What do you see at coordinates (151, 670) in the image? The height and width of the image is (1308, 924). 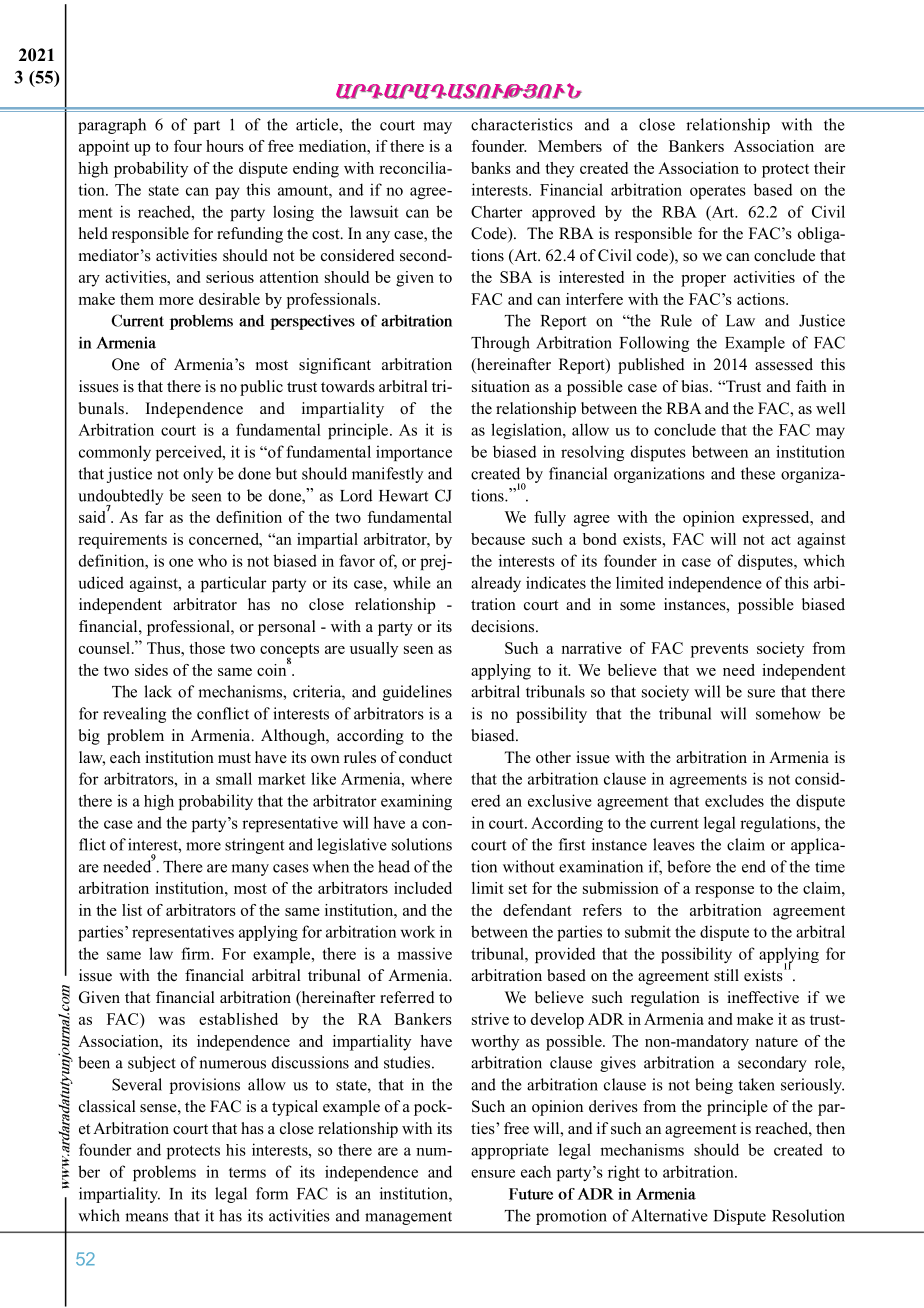 I see `sides` at bounding box center [151, 670].
